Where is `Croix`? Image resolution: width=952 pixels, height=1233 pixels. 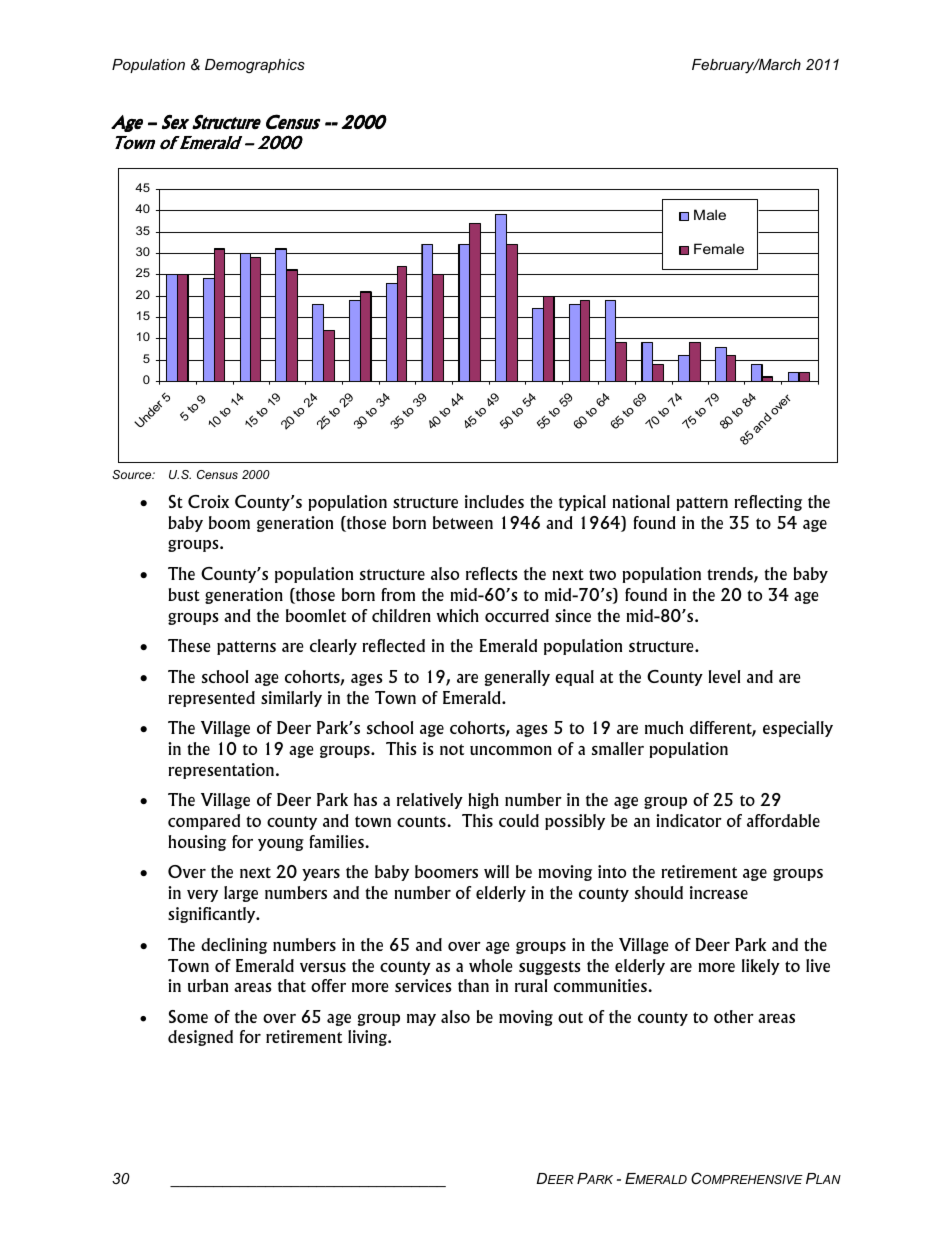 Croix is located at coordinates (208, 501).
